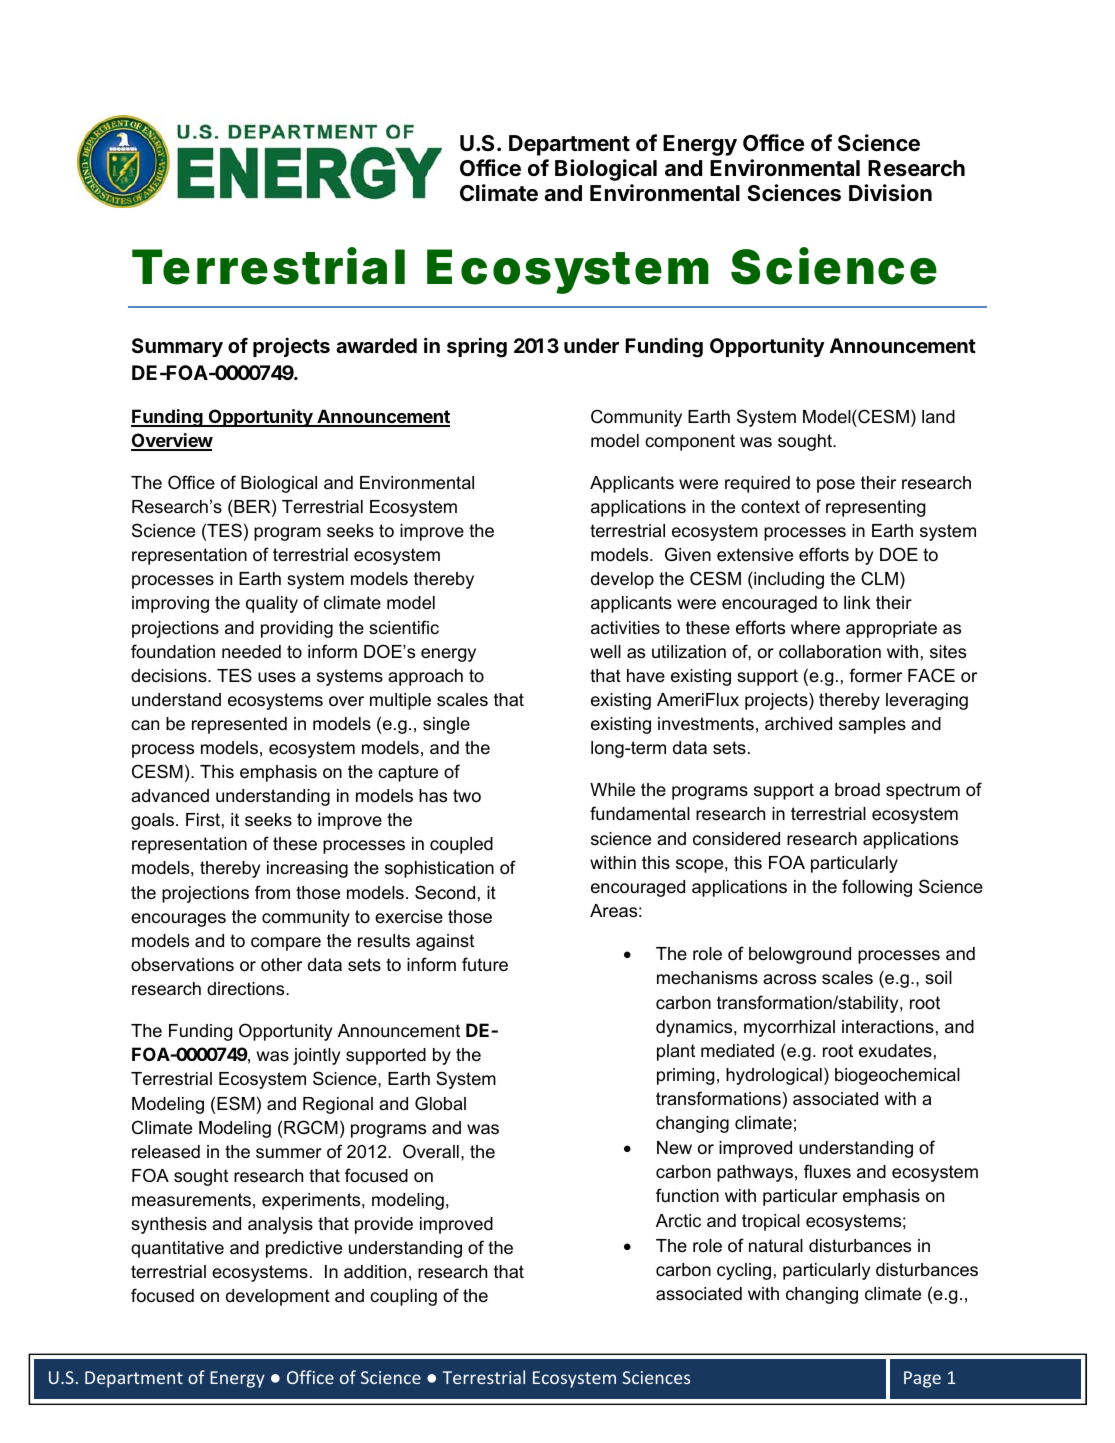 The width and height of the screenshot is (1115, 1443). Describe the element at coordinates (800, 955) in the screenshot. I see `belowground` at that location.
